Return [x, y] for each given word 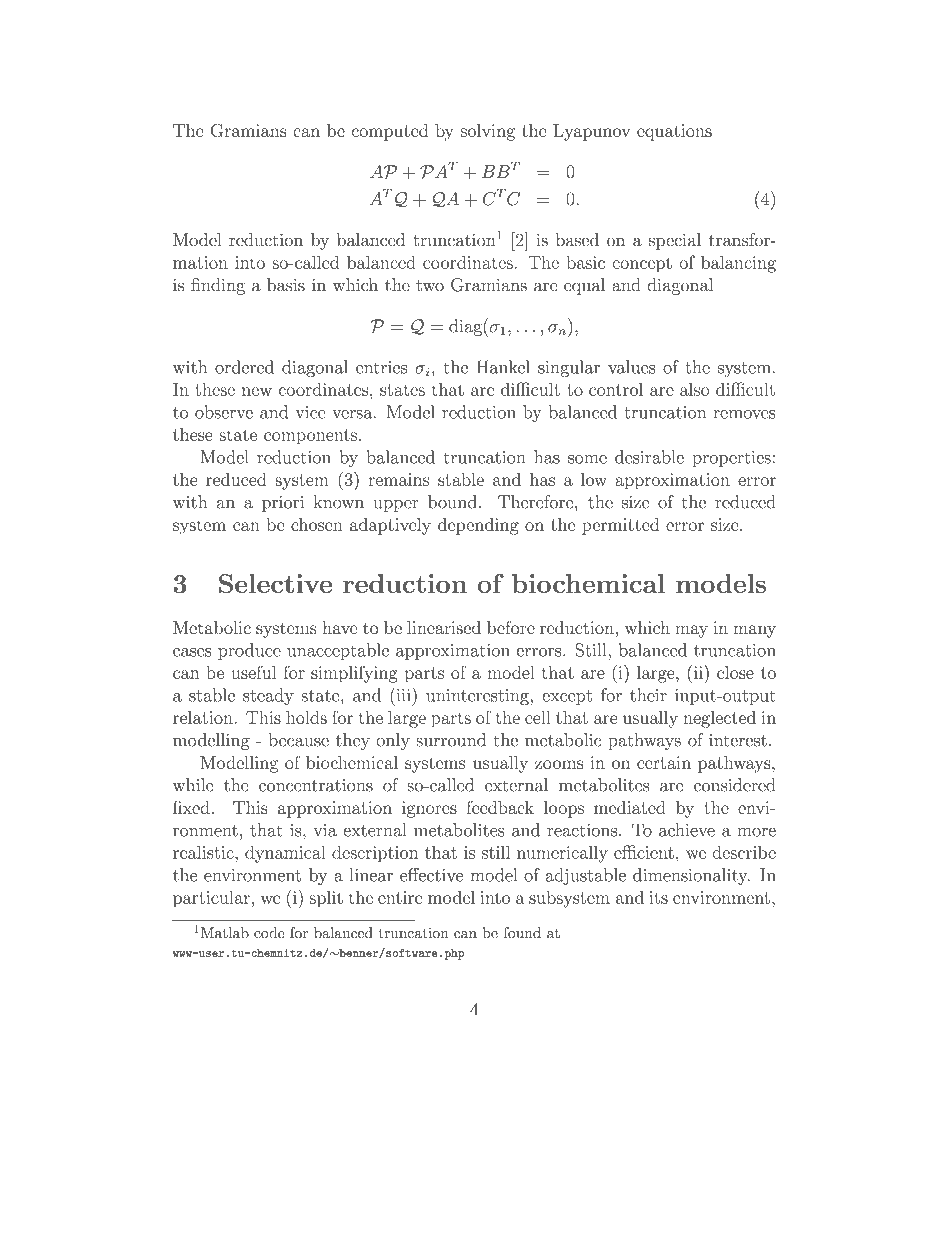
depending [478, 526]
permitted [621, 526]
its [658, 897]
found [522, 933]
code [269, 933]
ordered [244, 367]
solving [488, 132]
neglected [719, 719]
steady [268, 696]
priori [283, 504]
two [430, 286]
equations [674, 132]
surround [451, 740]
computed [390, 132]
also [695, 389]
